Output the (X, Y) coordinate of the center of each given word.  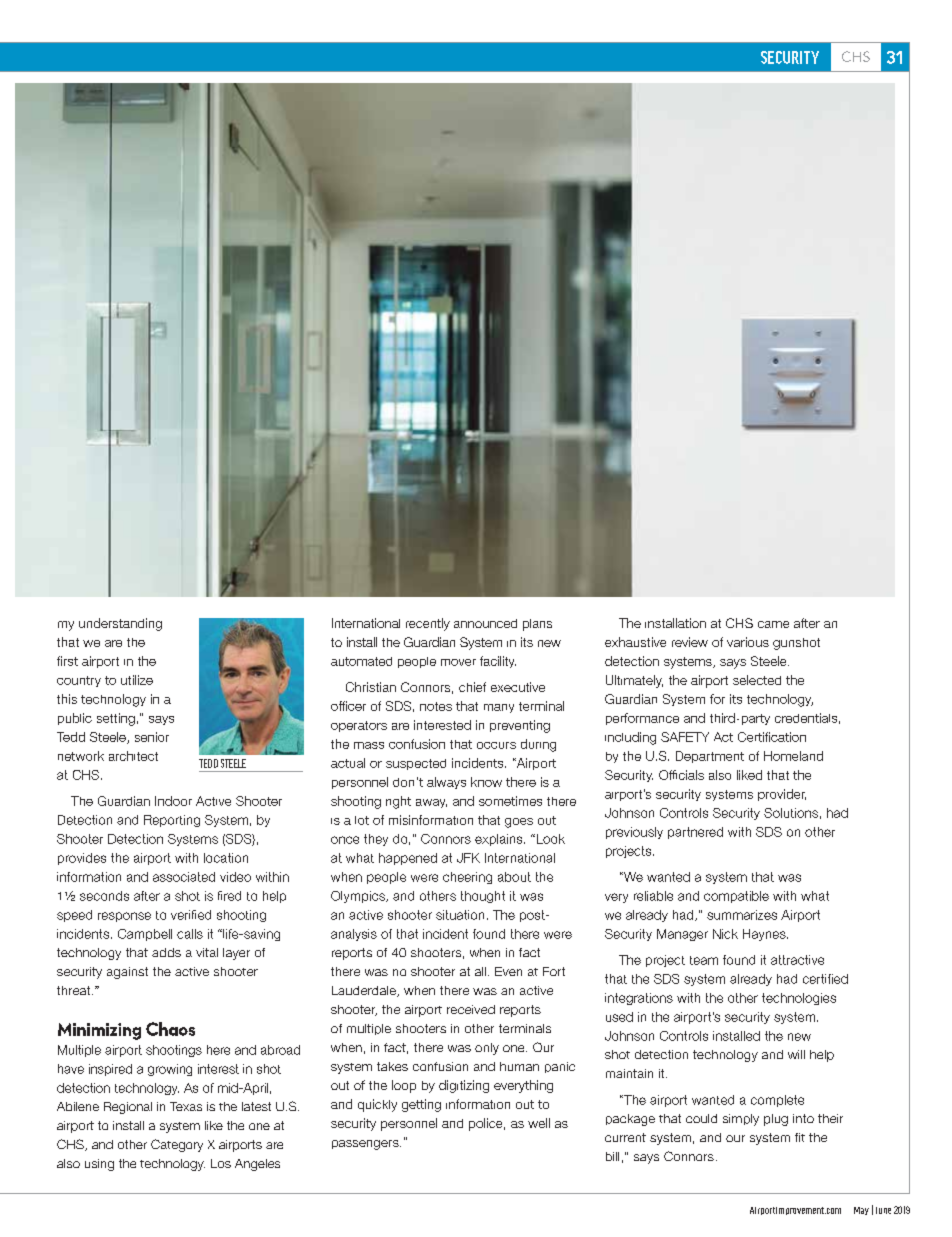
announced (485, 623)
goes (519, 823)
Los (221, 1163)
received (471, 1009)
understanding (120, 624)
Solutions (791, 813)
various (748, 642)
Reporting (172, 821)
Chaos (170, 1029)
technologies (799, 999)
